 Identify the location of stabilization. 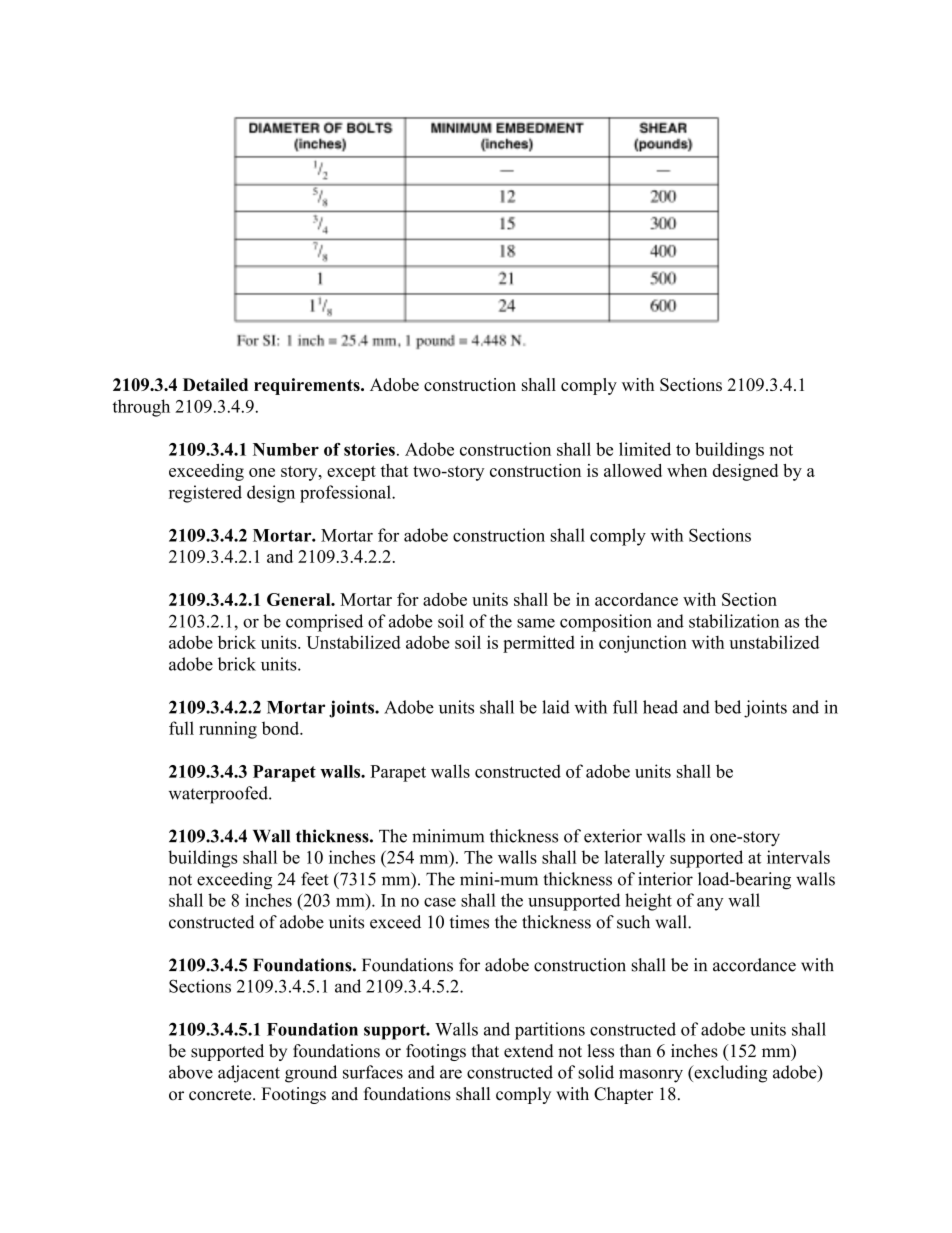
(734, 621).
